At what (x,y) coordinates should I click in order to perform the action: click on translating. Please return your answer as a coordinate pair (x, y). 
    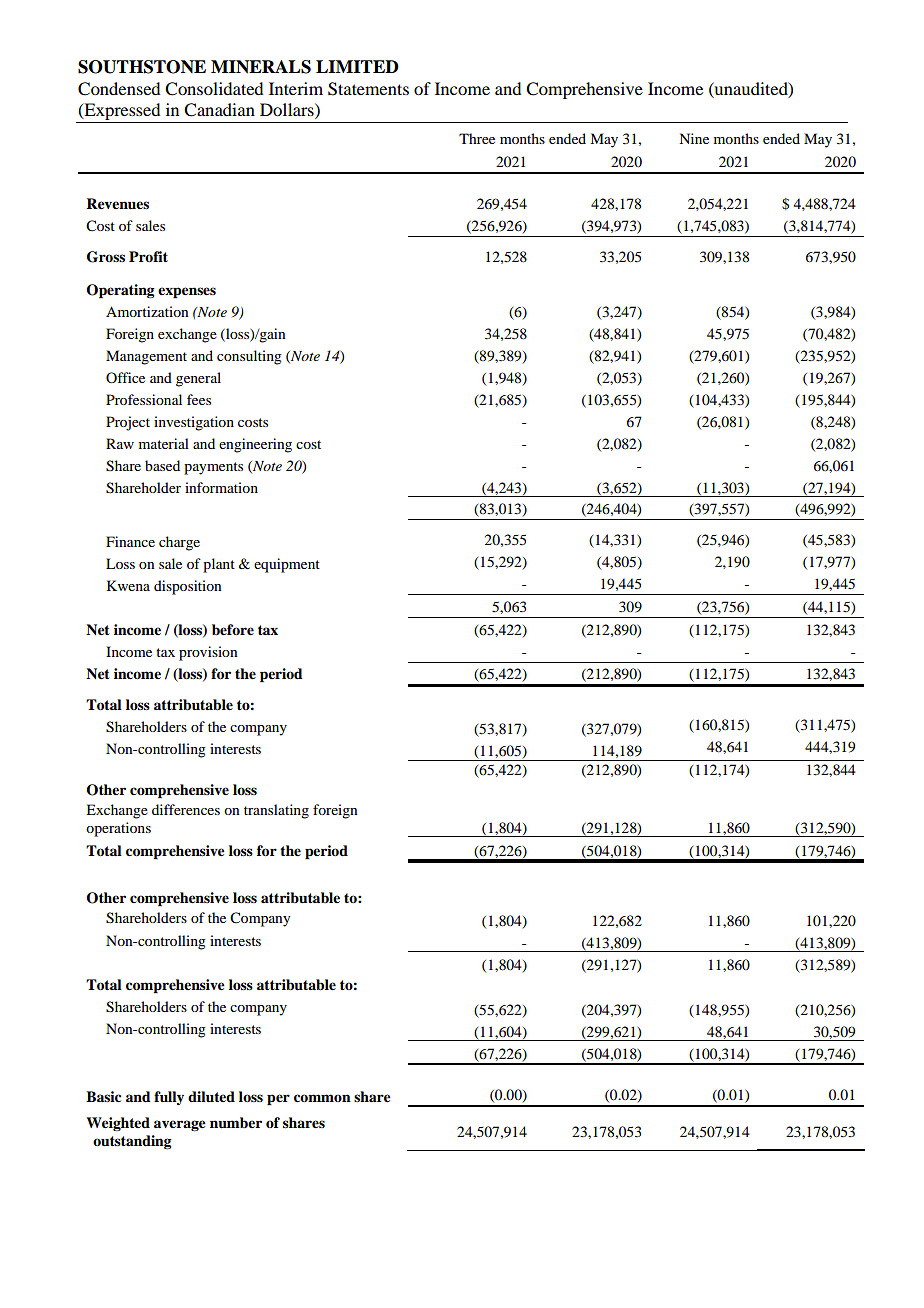
    Looking at the image, I should click on (276, 811).
